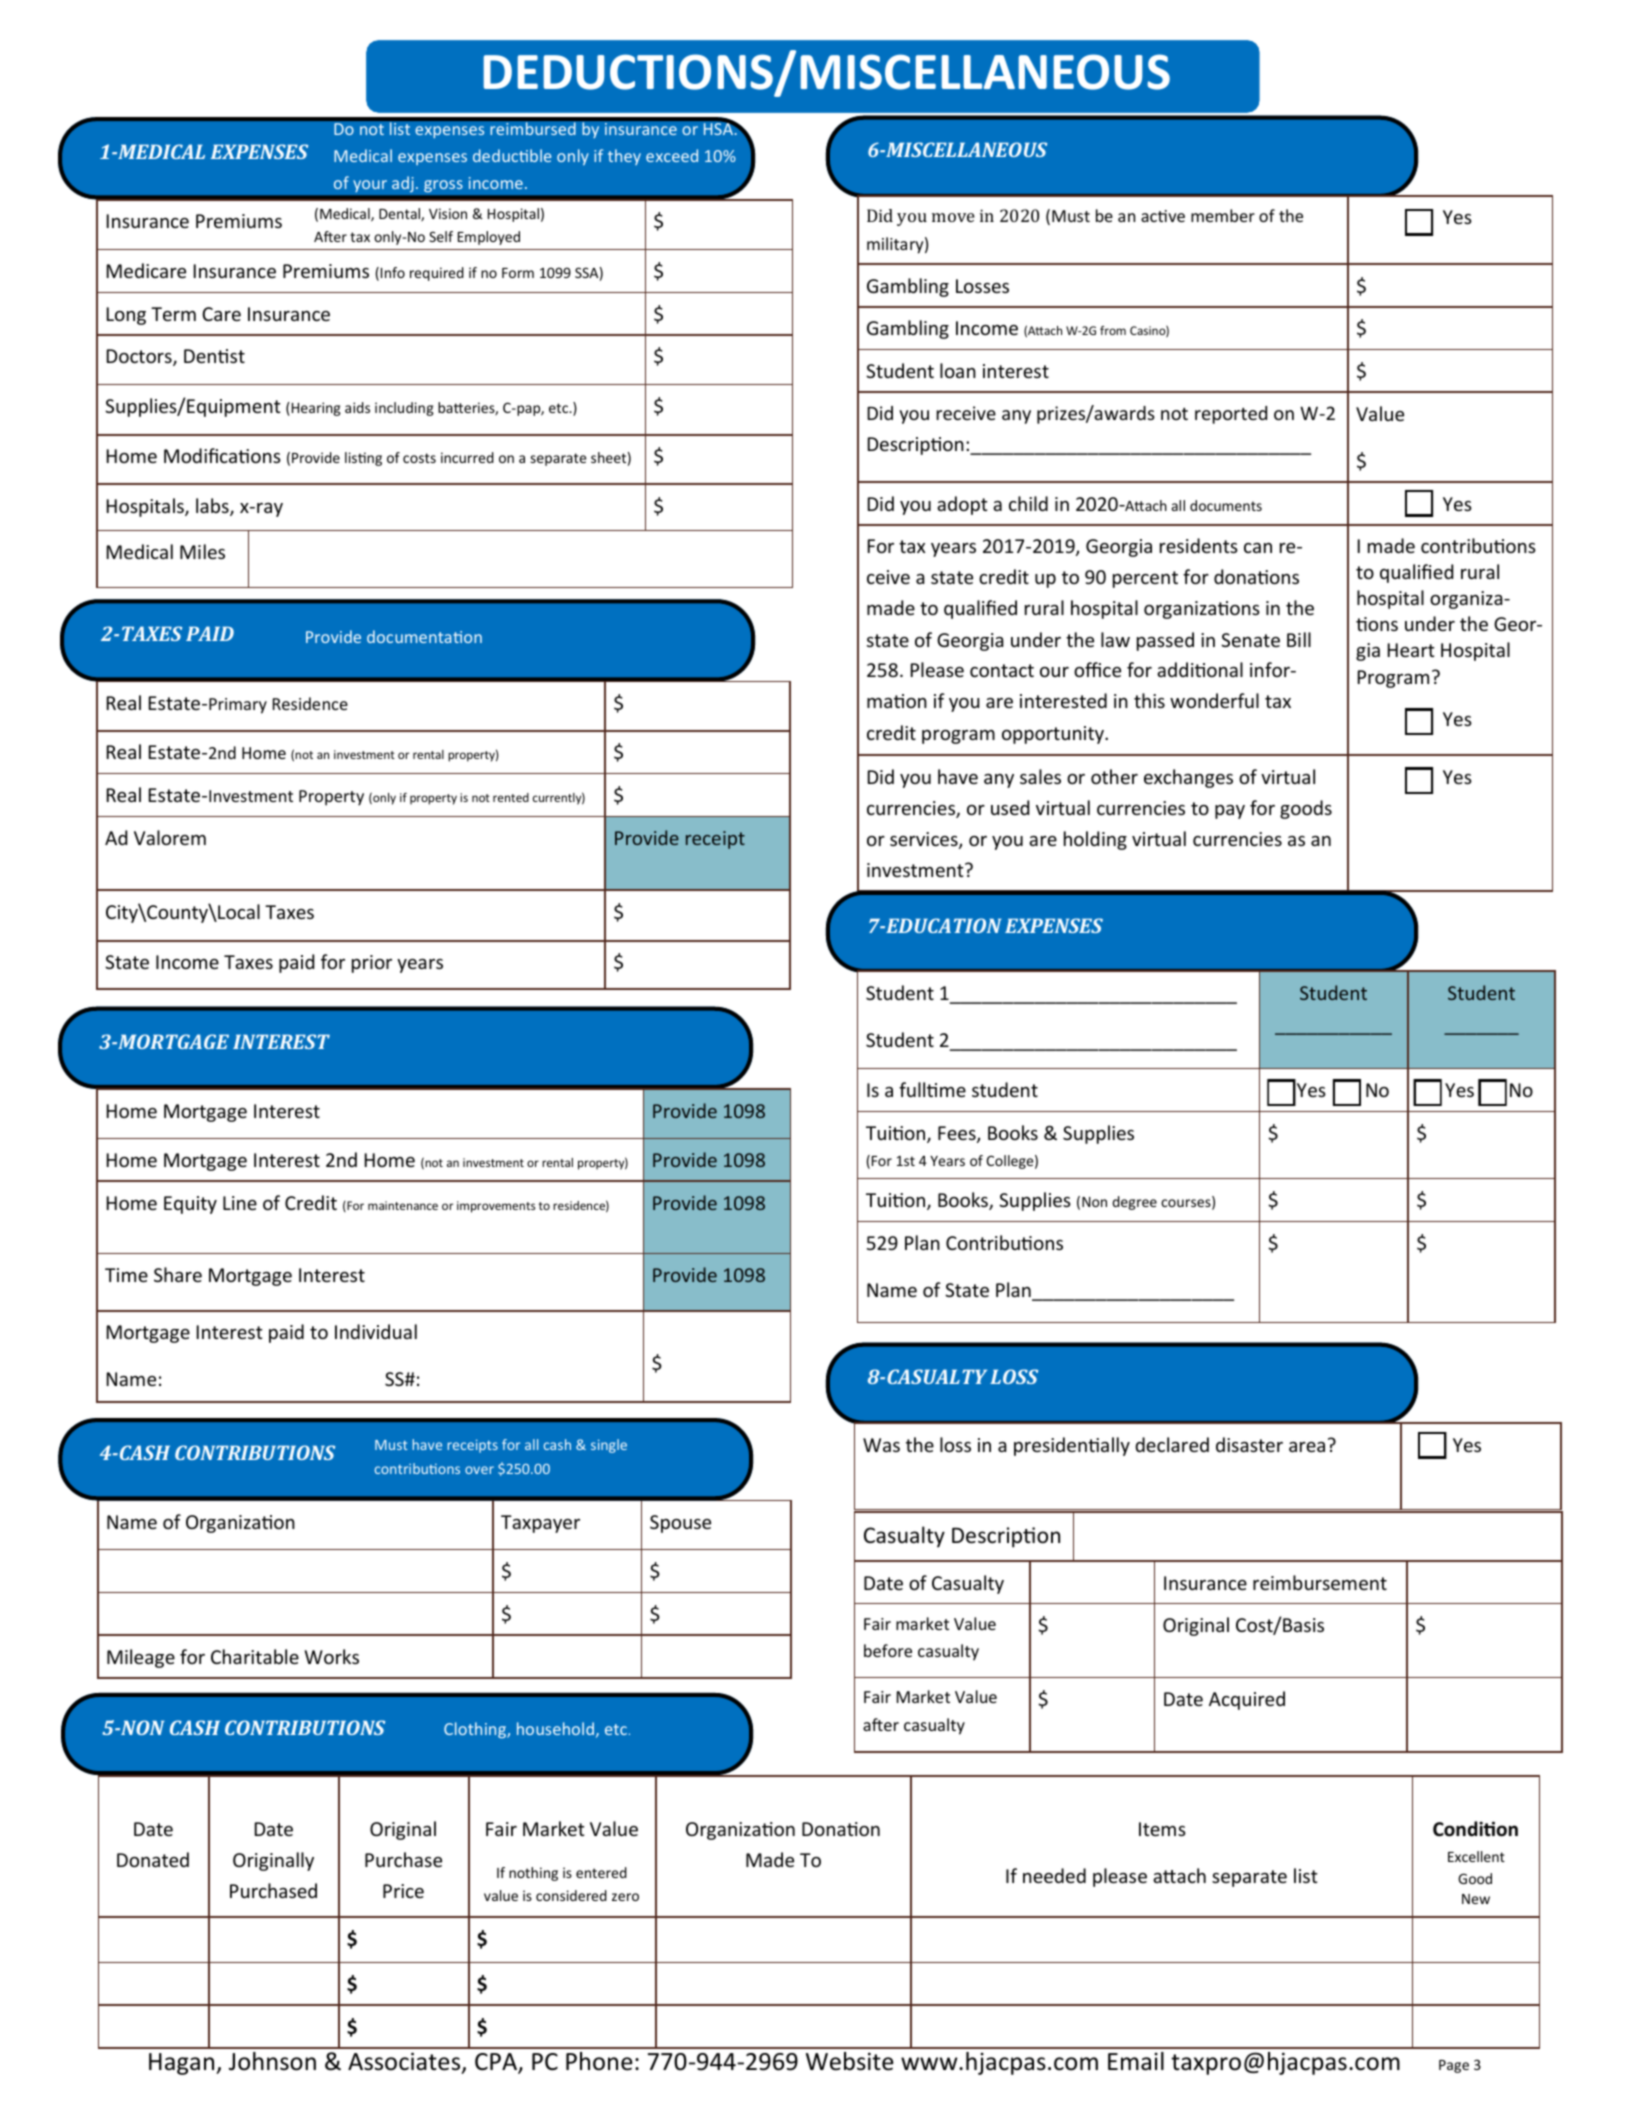 This image has width=1635, height=2116. Describe the element at coordinates (849, 2061) in the image. I see `Website` at that location.
